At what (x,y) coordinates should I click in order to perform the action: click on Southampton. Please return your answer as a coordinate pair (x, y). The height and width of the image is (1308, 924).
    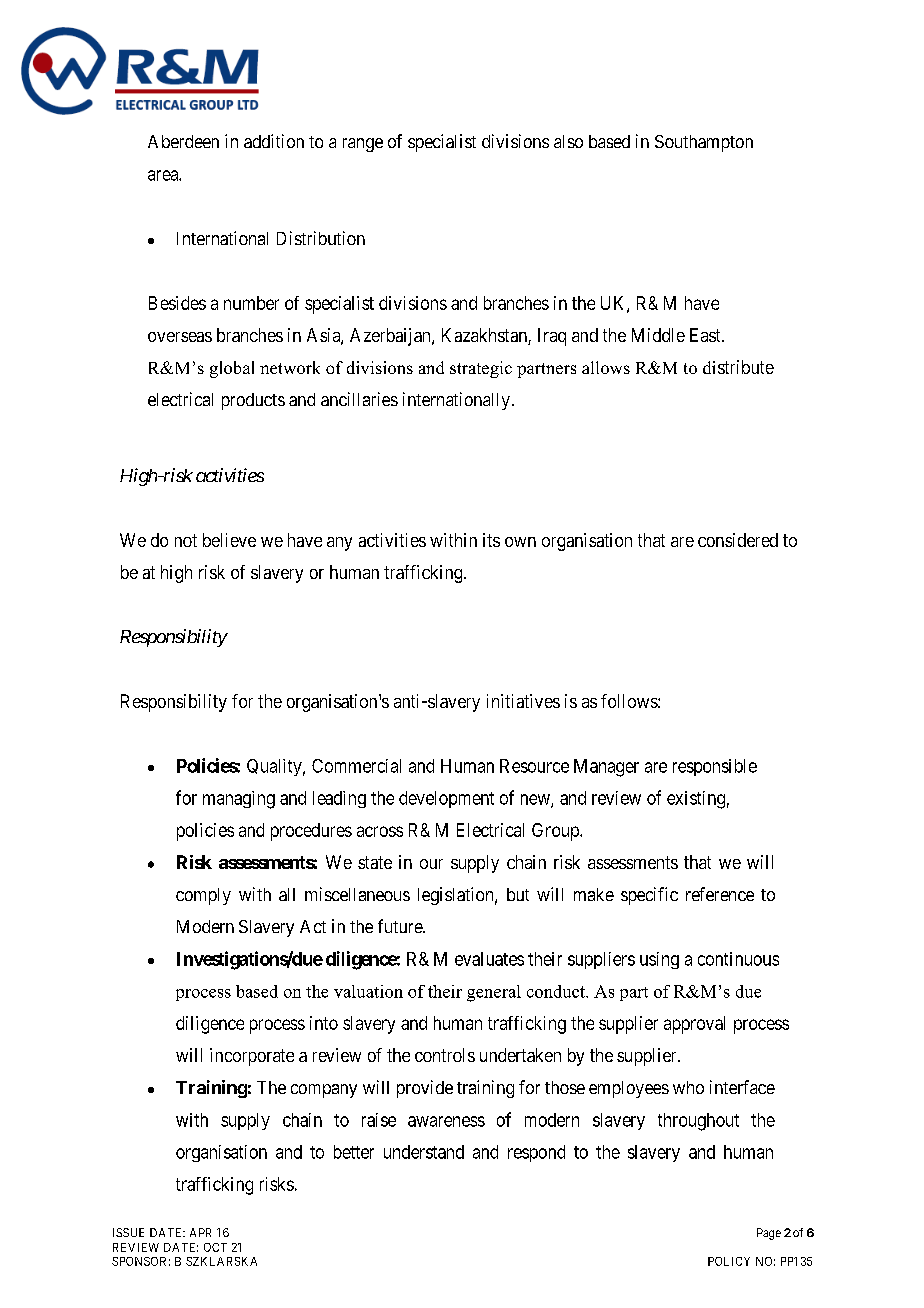
    Looking at the image, I should click on (704, 143).
